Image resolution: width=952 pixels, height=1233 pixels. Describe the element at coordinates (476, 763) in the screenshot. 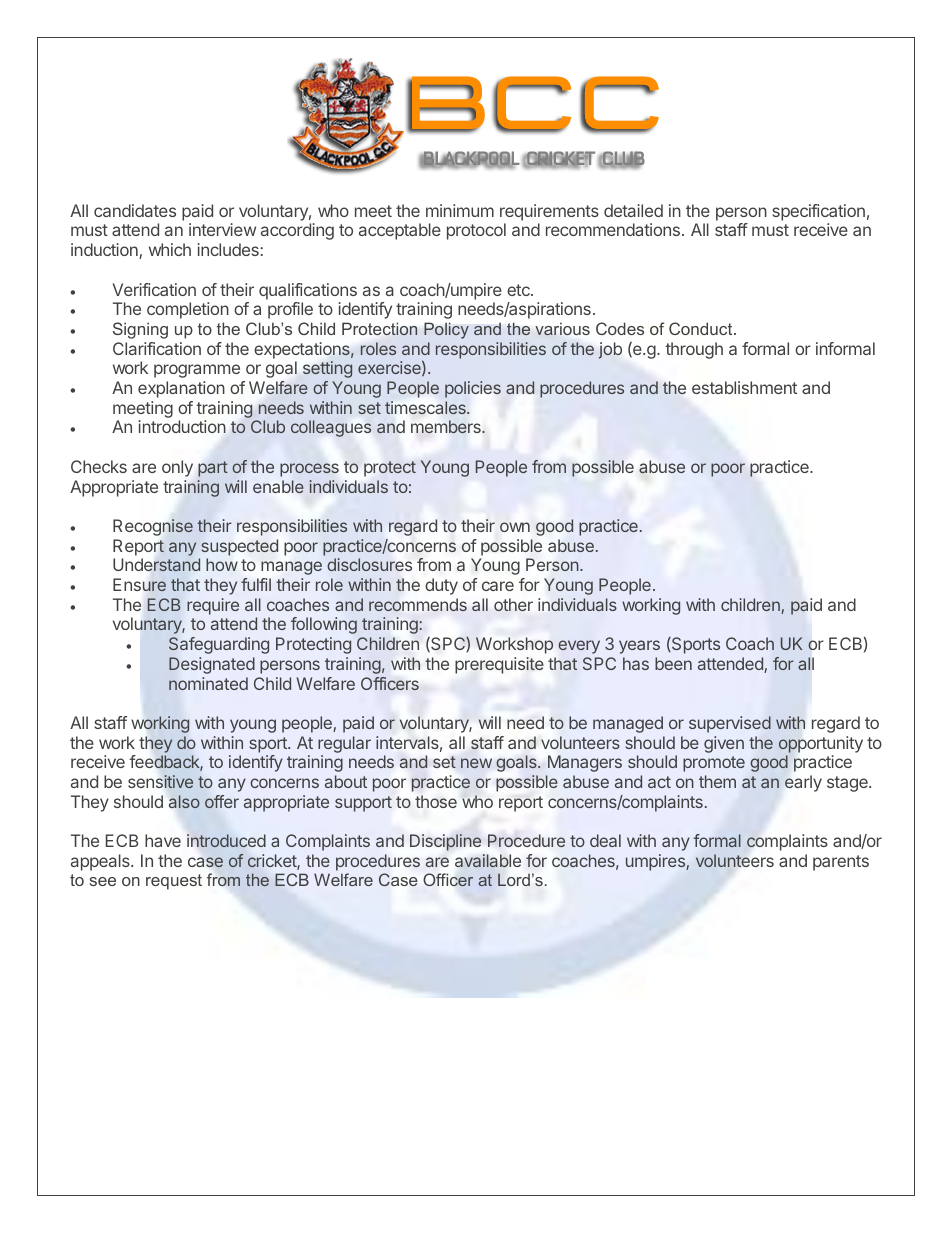

I see `new` at that location.
